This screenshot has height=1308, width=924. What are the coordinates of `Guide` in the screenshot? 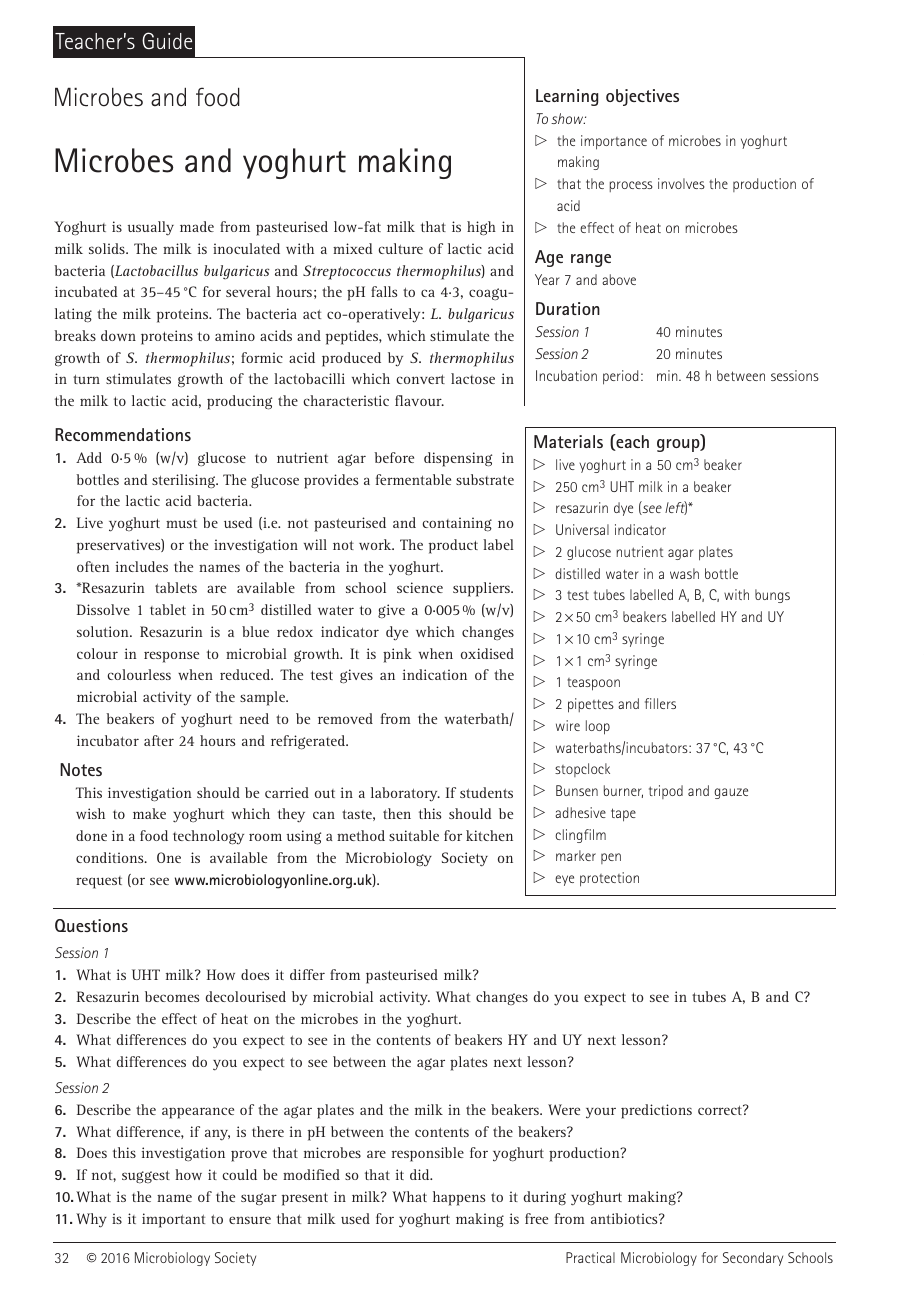 It's located at (167, 40).
